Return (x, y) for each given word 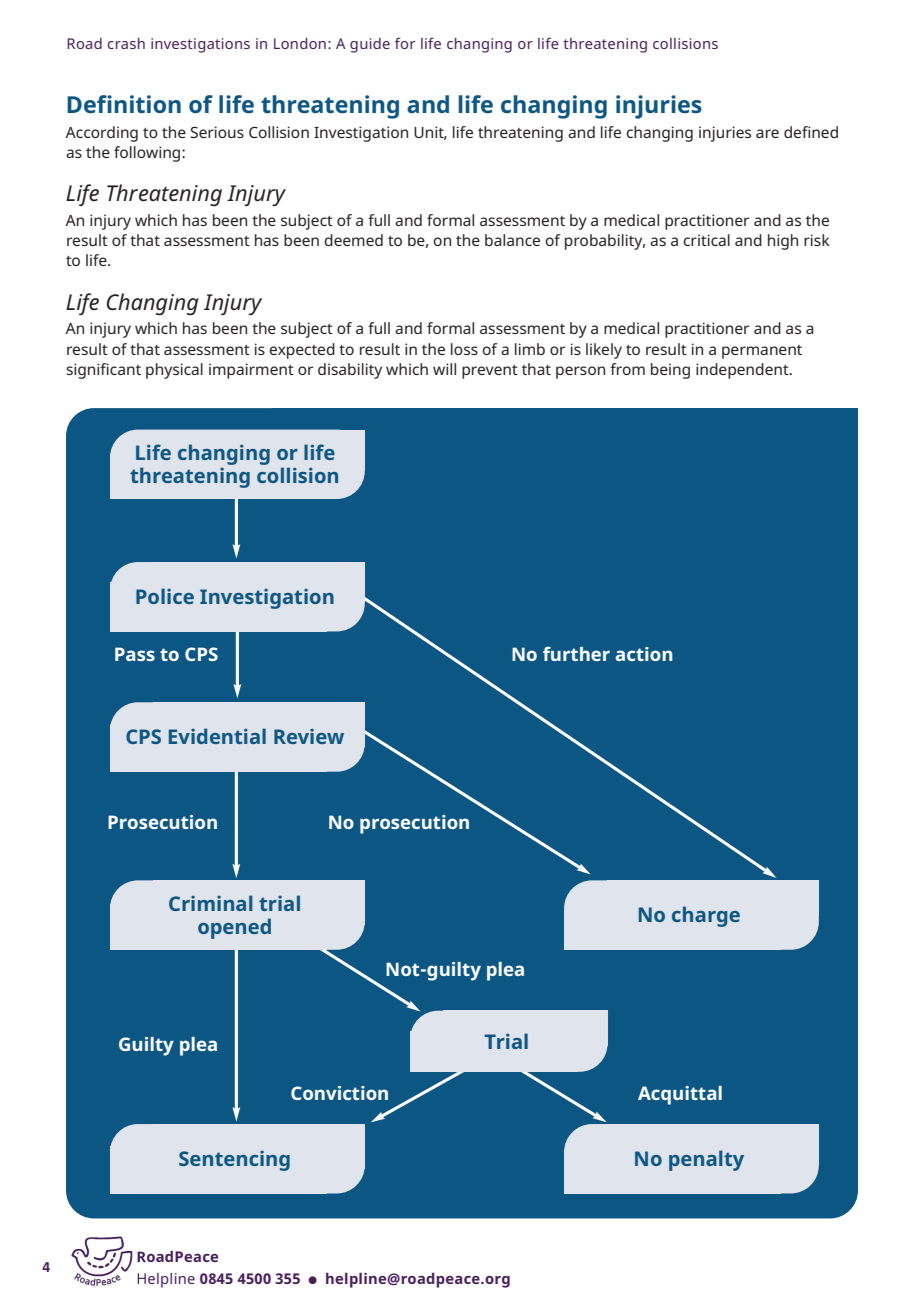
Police (165, 596)
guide (370, 45)
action (644, 654)
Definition (124, 104)
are (767, 133)
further (576, 654)
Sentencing (234, 1161)
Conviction (339, 1093)
